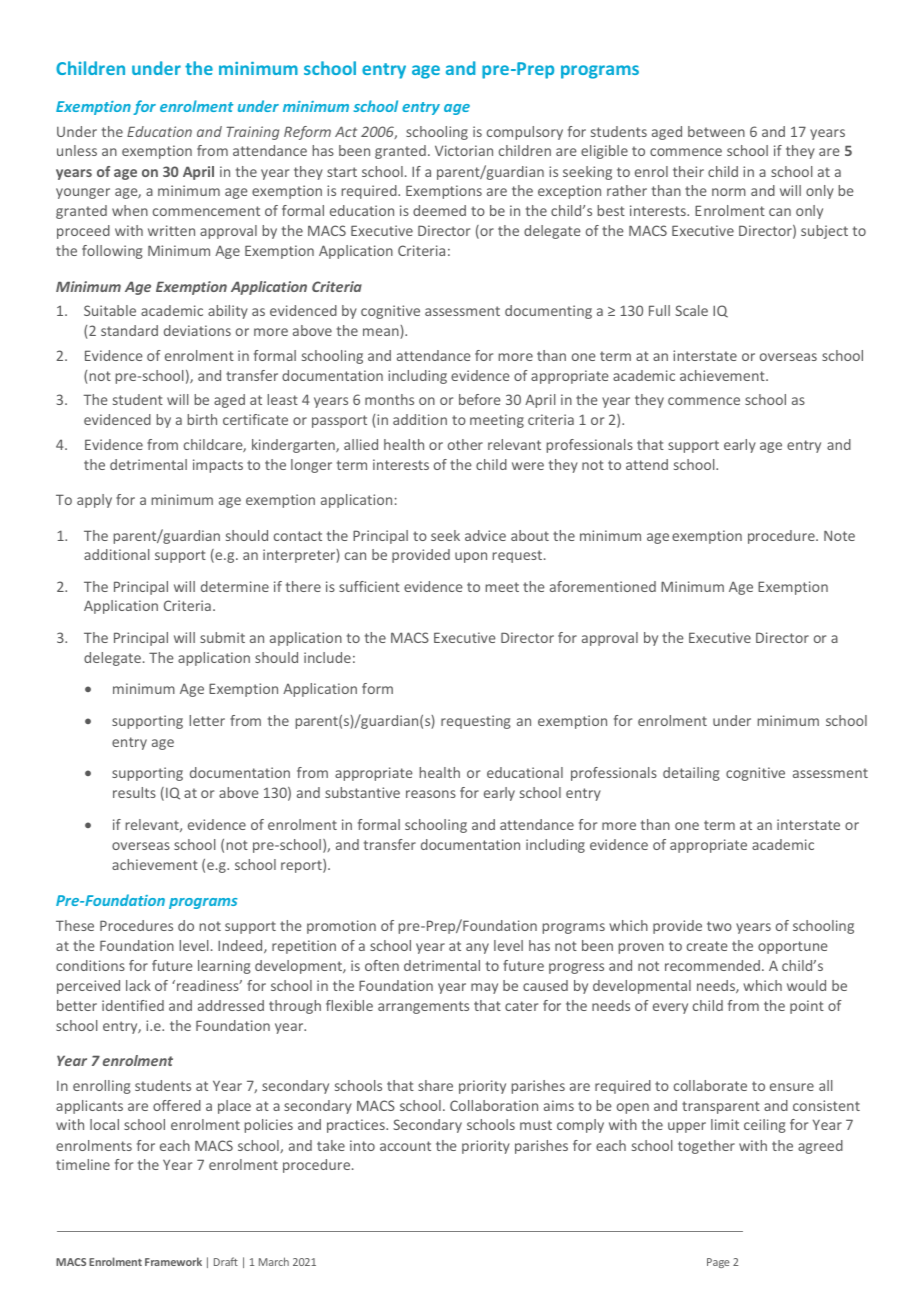 Image resolution: width=924 pixels, height=1308 pixels. I want to click on apply, so click(94, 501).
